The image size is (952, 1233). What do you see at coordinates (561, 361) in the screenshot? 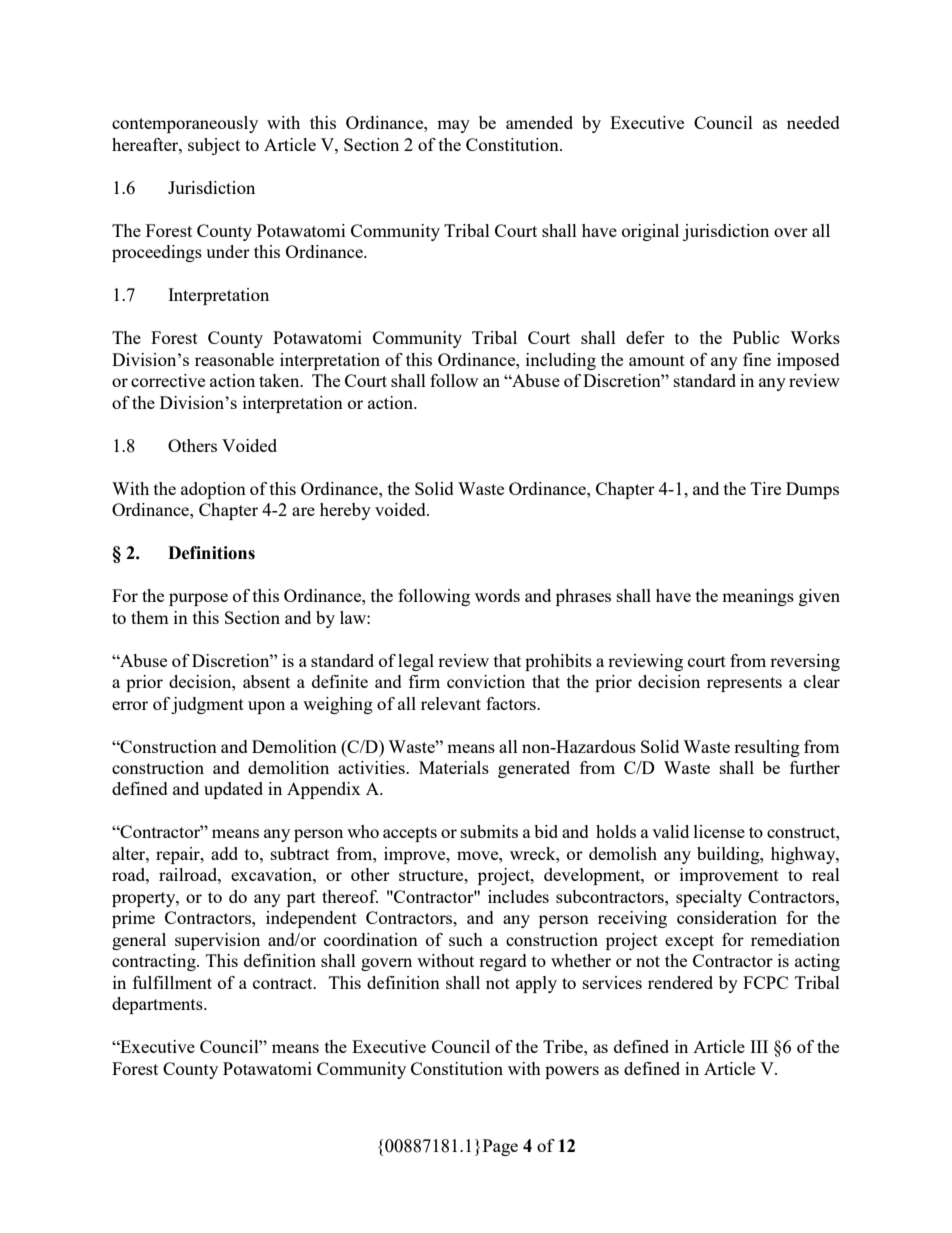
I see `including` at bounding box center [561, 361].
